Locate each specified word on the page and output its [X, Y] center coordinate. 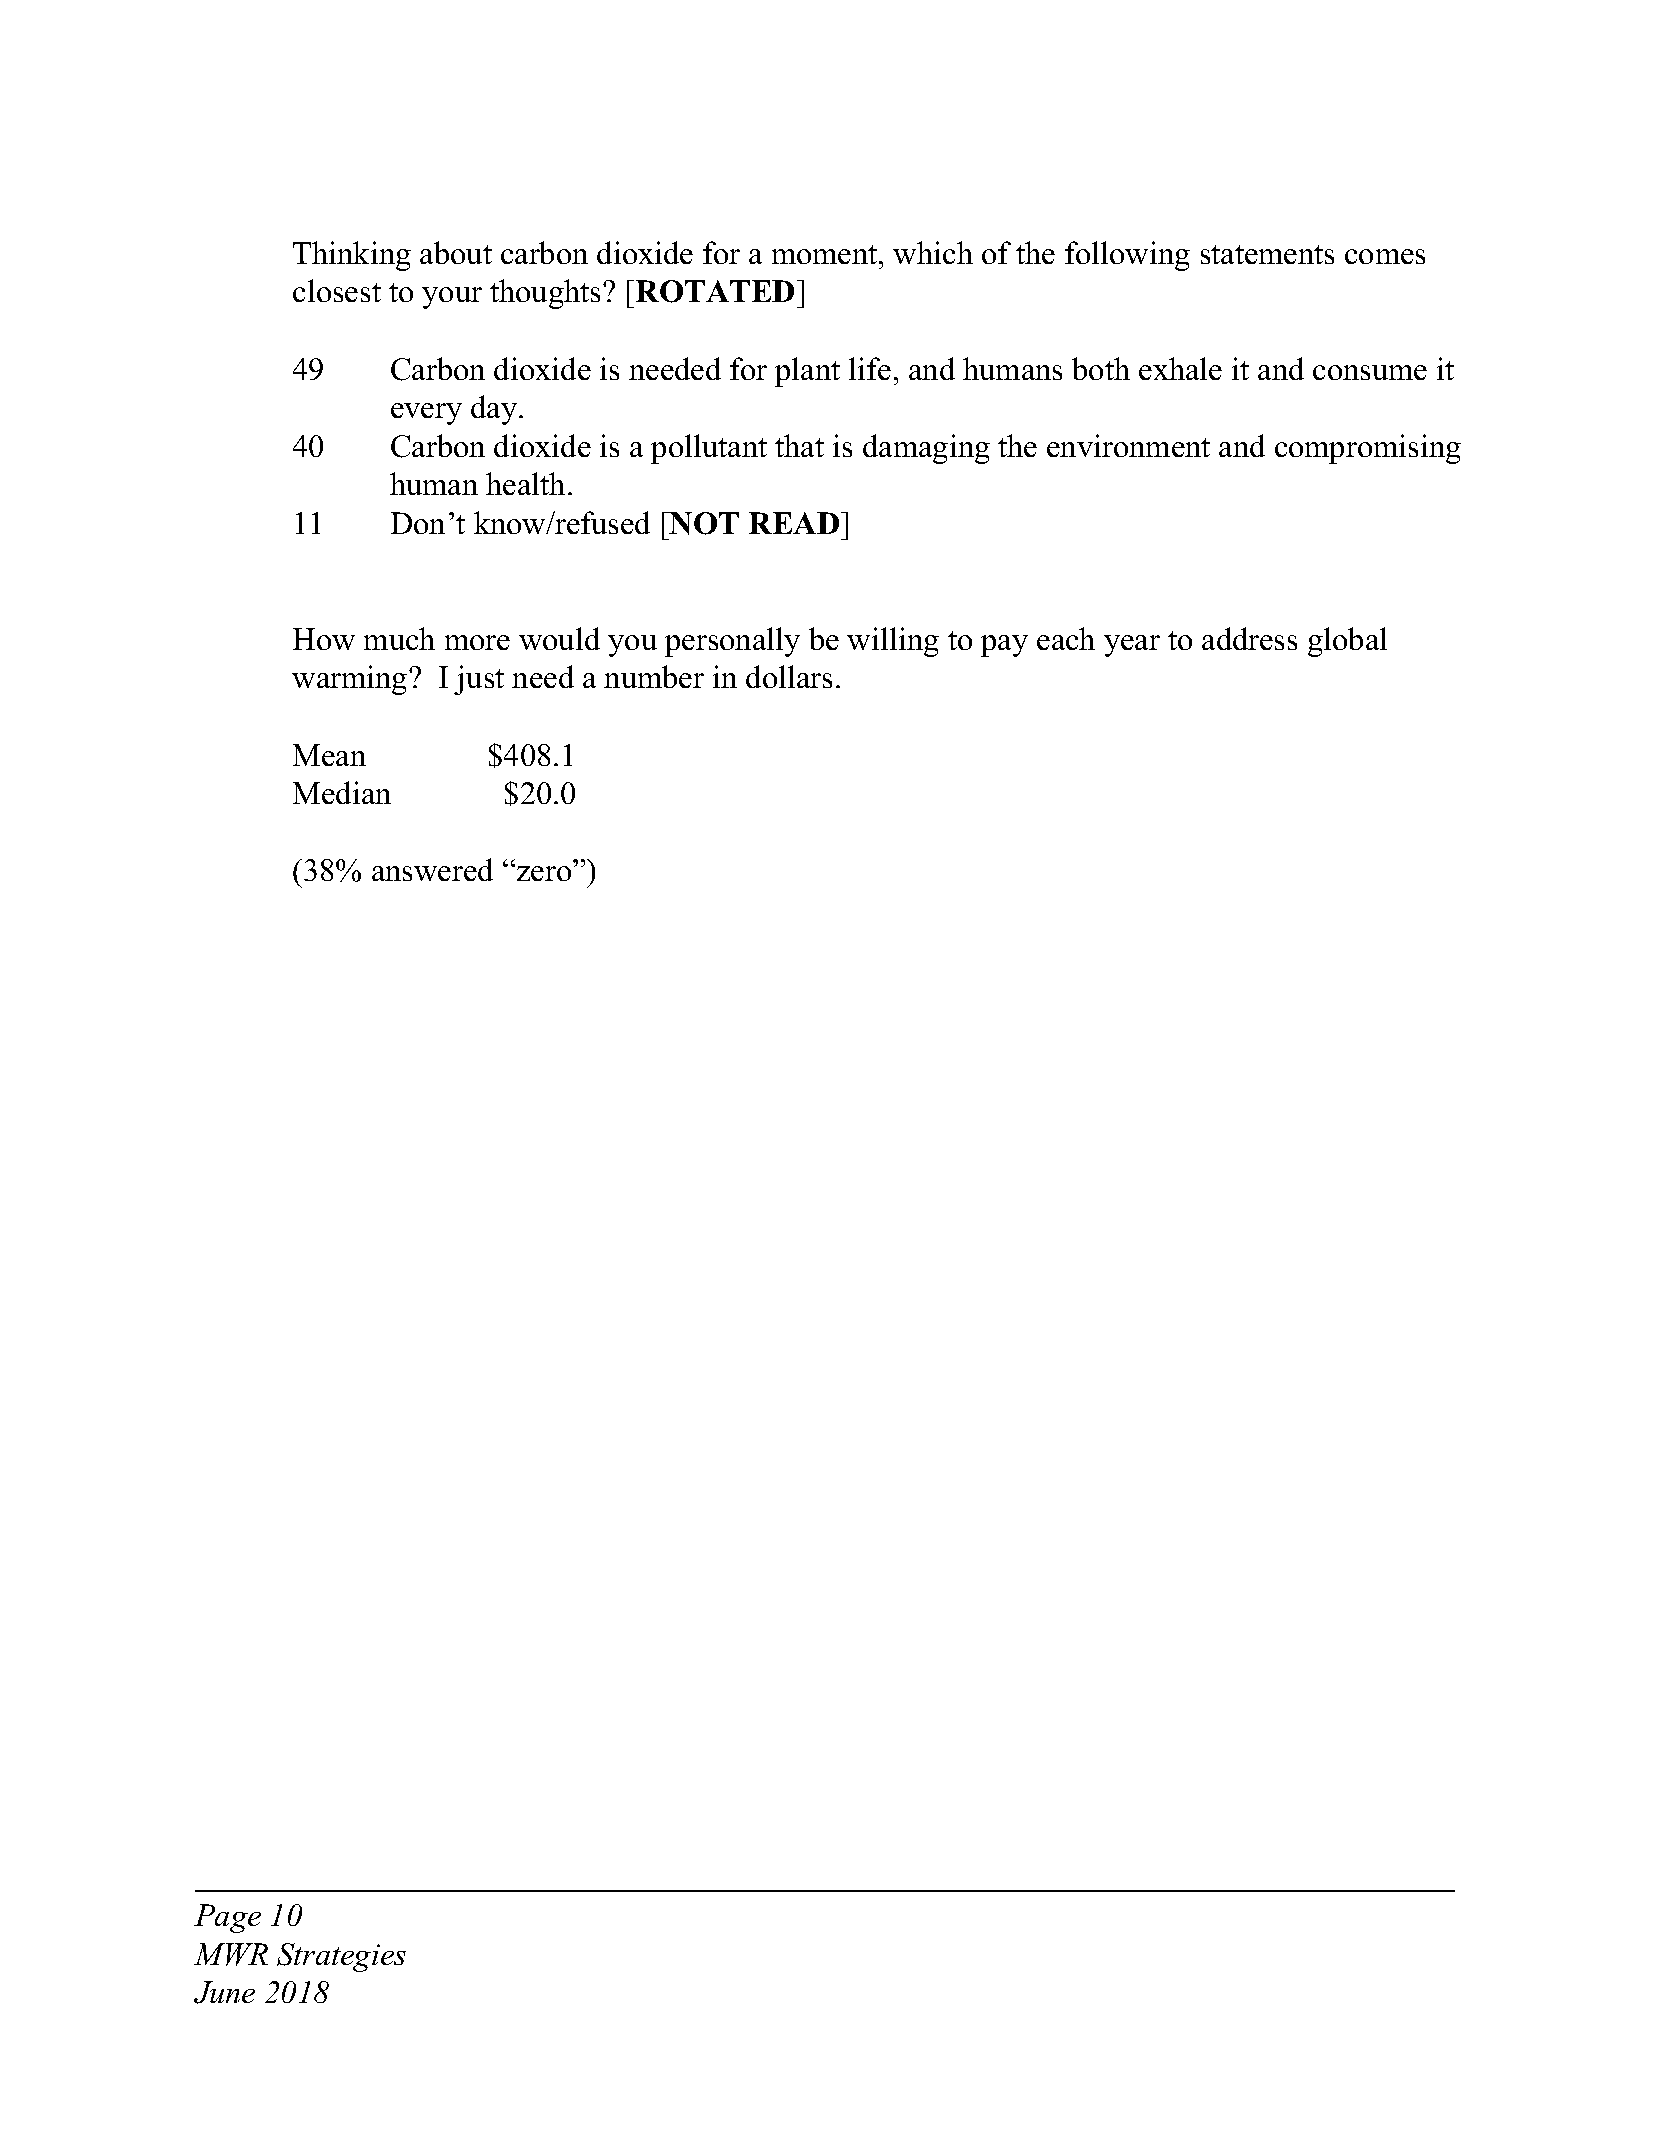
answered [432, 869]
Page [227, 1918]
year [1132, 646]
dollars [789, 676]
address [1249, 638]
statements [1267, 254]
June [224, 1992]
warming [351, 680]
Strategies [341, 1957]
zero [544, 873]
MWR [231, 1954]
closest [337, 290]
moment [826, 254]
